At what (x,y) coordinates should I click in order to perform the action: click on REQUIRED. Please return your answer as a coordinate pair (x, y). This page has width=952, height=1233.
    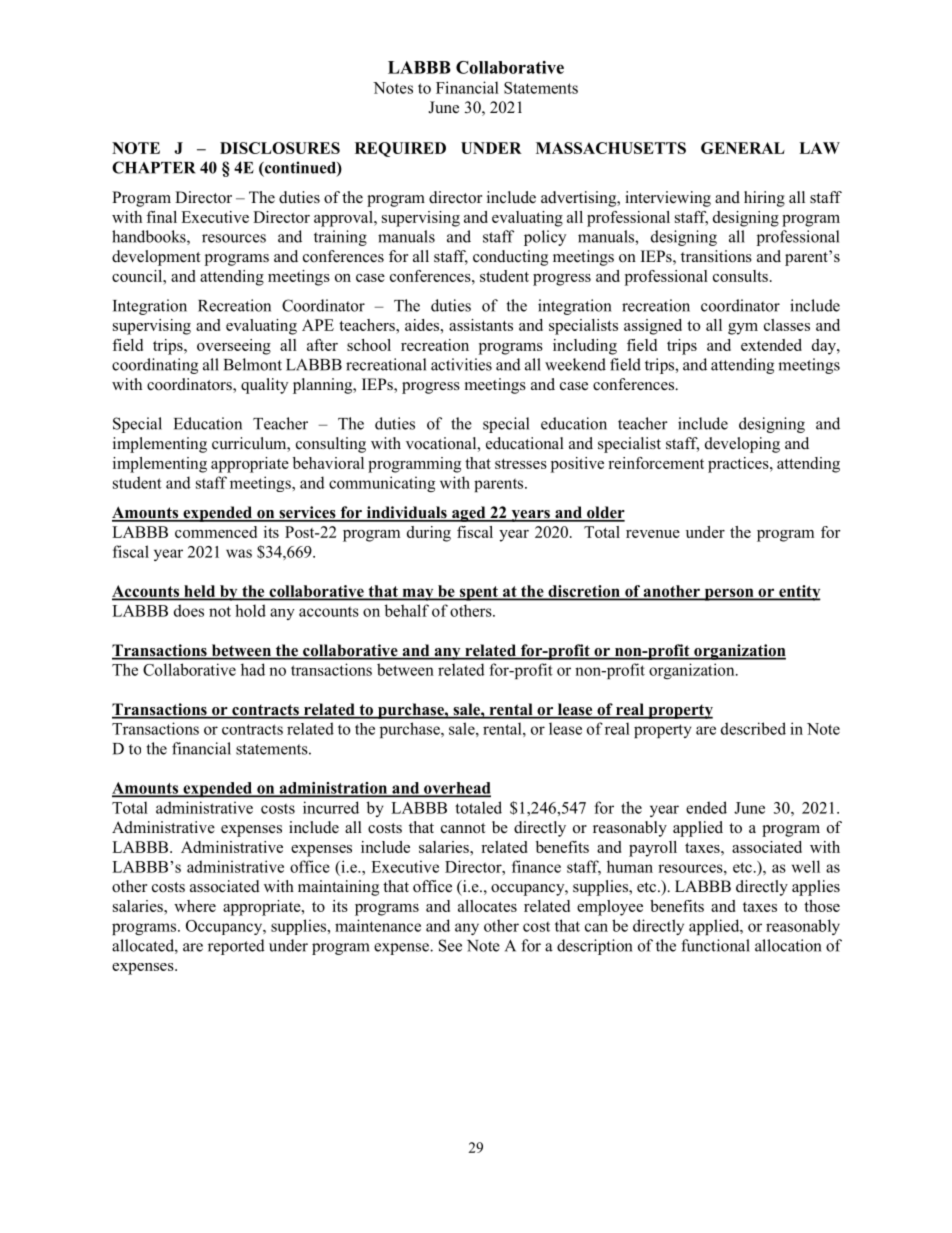
    Looking at the image, I should click on (400, 149).
